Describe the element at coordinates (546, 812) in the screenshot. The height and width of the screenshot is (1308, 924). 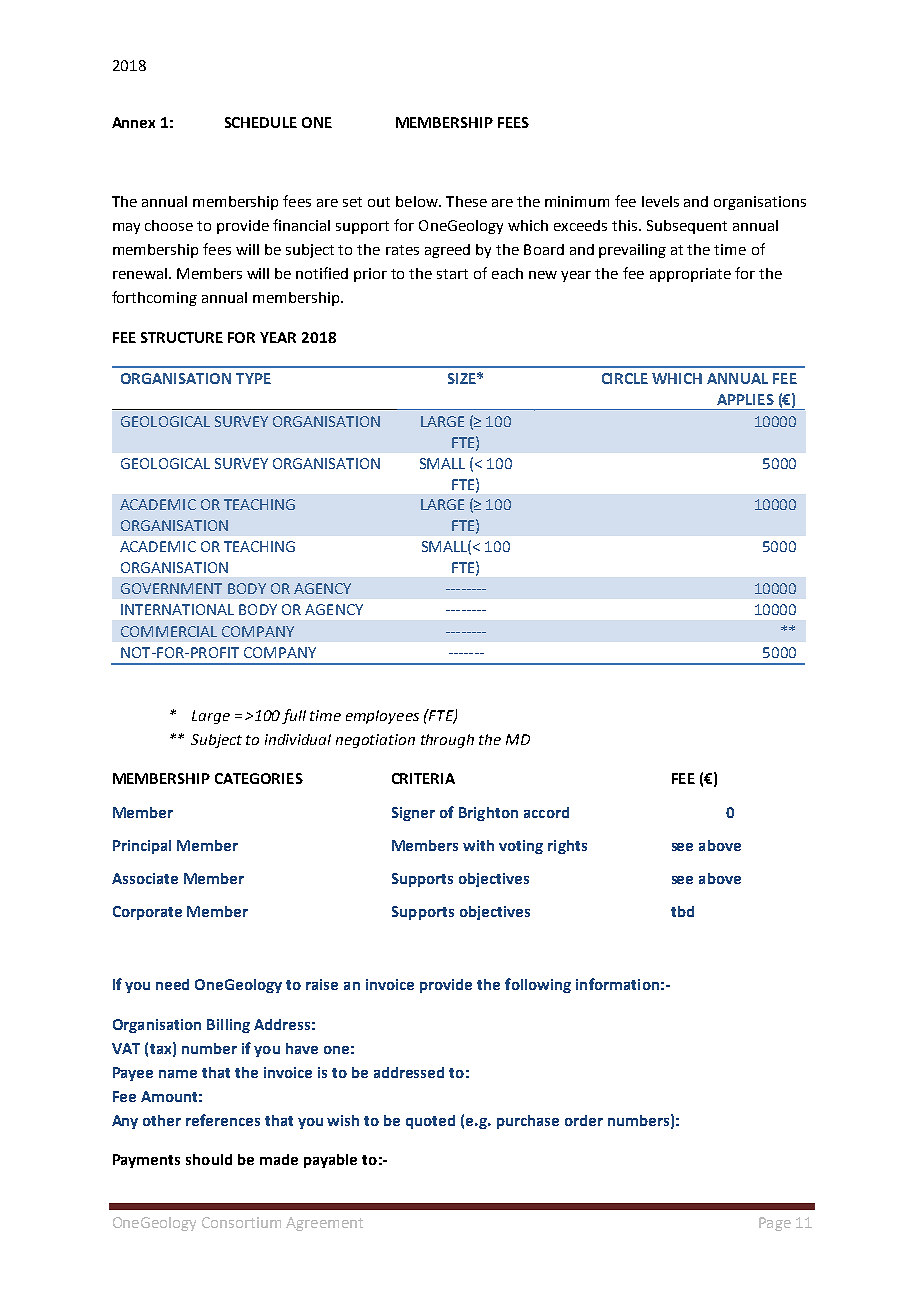
I see `accord` at that location.
